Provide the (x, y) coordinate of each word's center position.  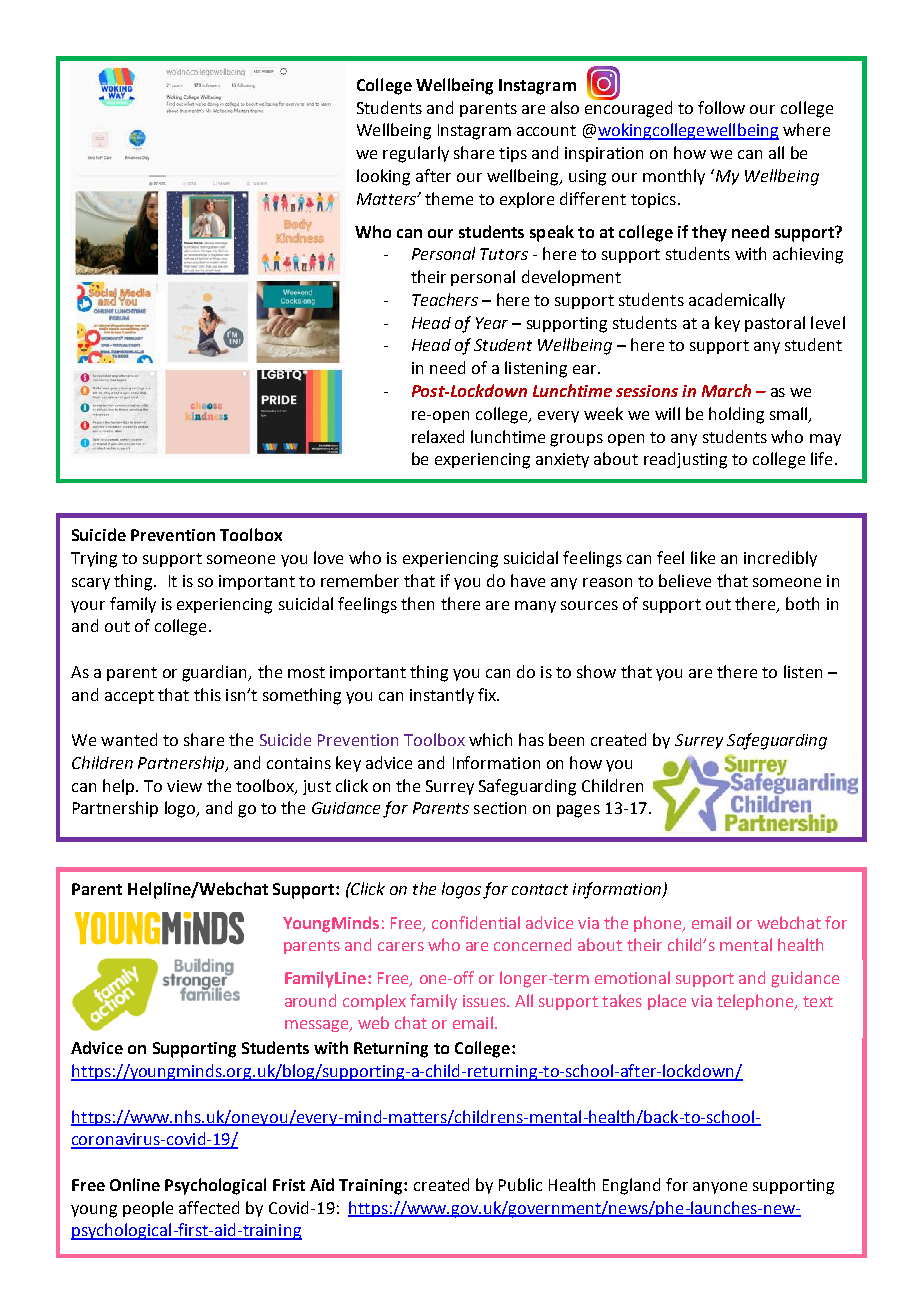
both (802, 603)
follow (721, 107)
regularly (416, 154)
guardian (216, 673)
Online (135, 1184)
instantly (442, 696)
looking (383, 177)
